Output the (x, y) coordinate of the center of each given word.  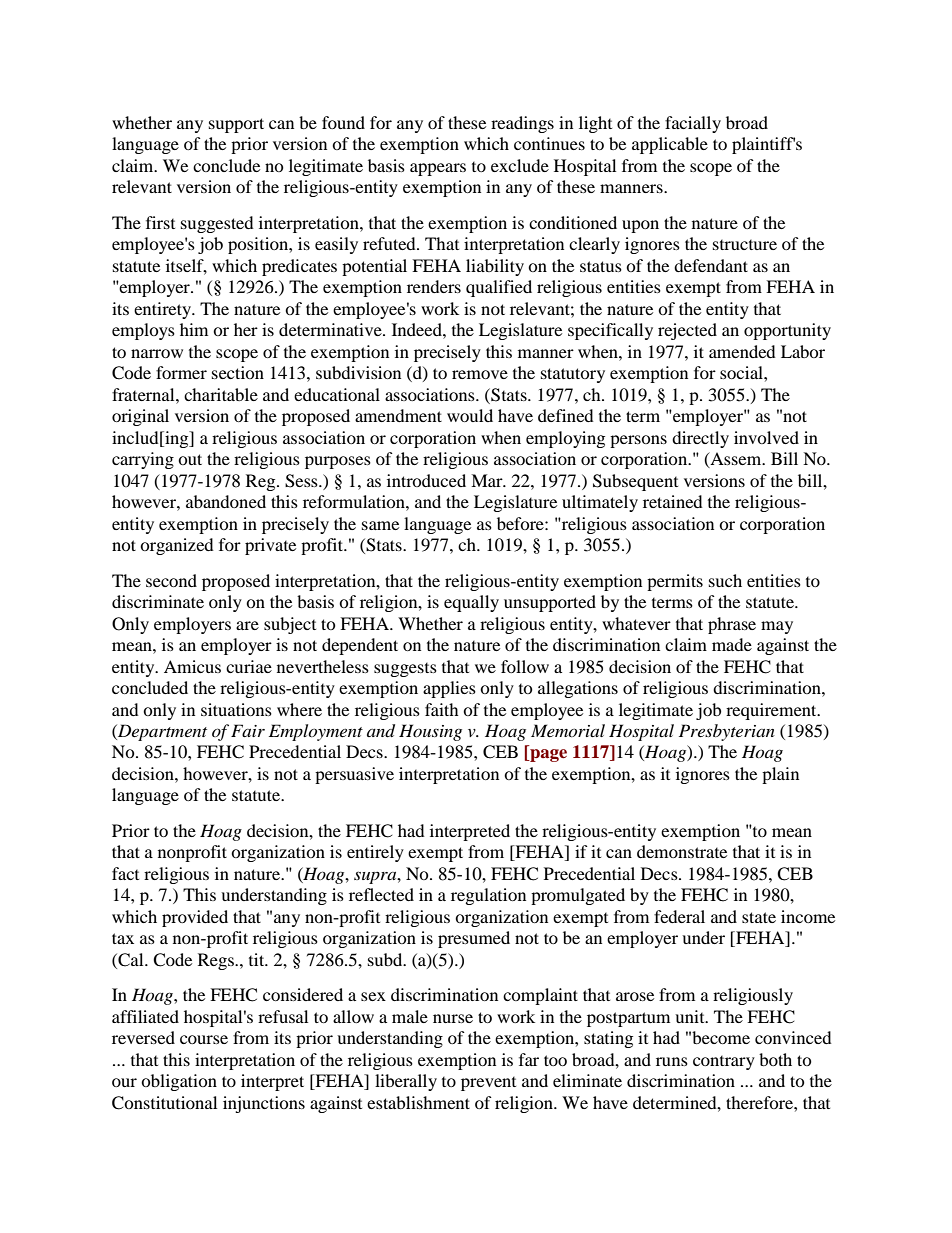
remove (480, 374)
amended (742, 351)
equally (471, 603)
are (247, 625)
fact (125, 873)
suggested (217, 224)
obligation (179, 1082)
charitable (221, 394)
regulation (488, 896)
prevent (488, 1084)
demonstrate (682, 851)
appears (438, 169)
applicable (670, 145)
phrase (732, 625)
